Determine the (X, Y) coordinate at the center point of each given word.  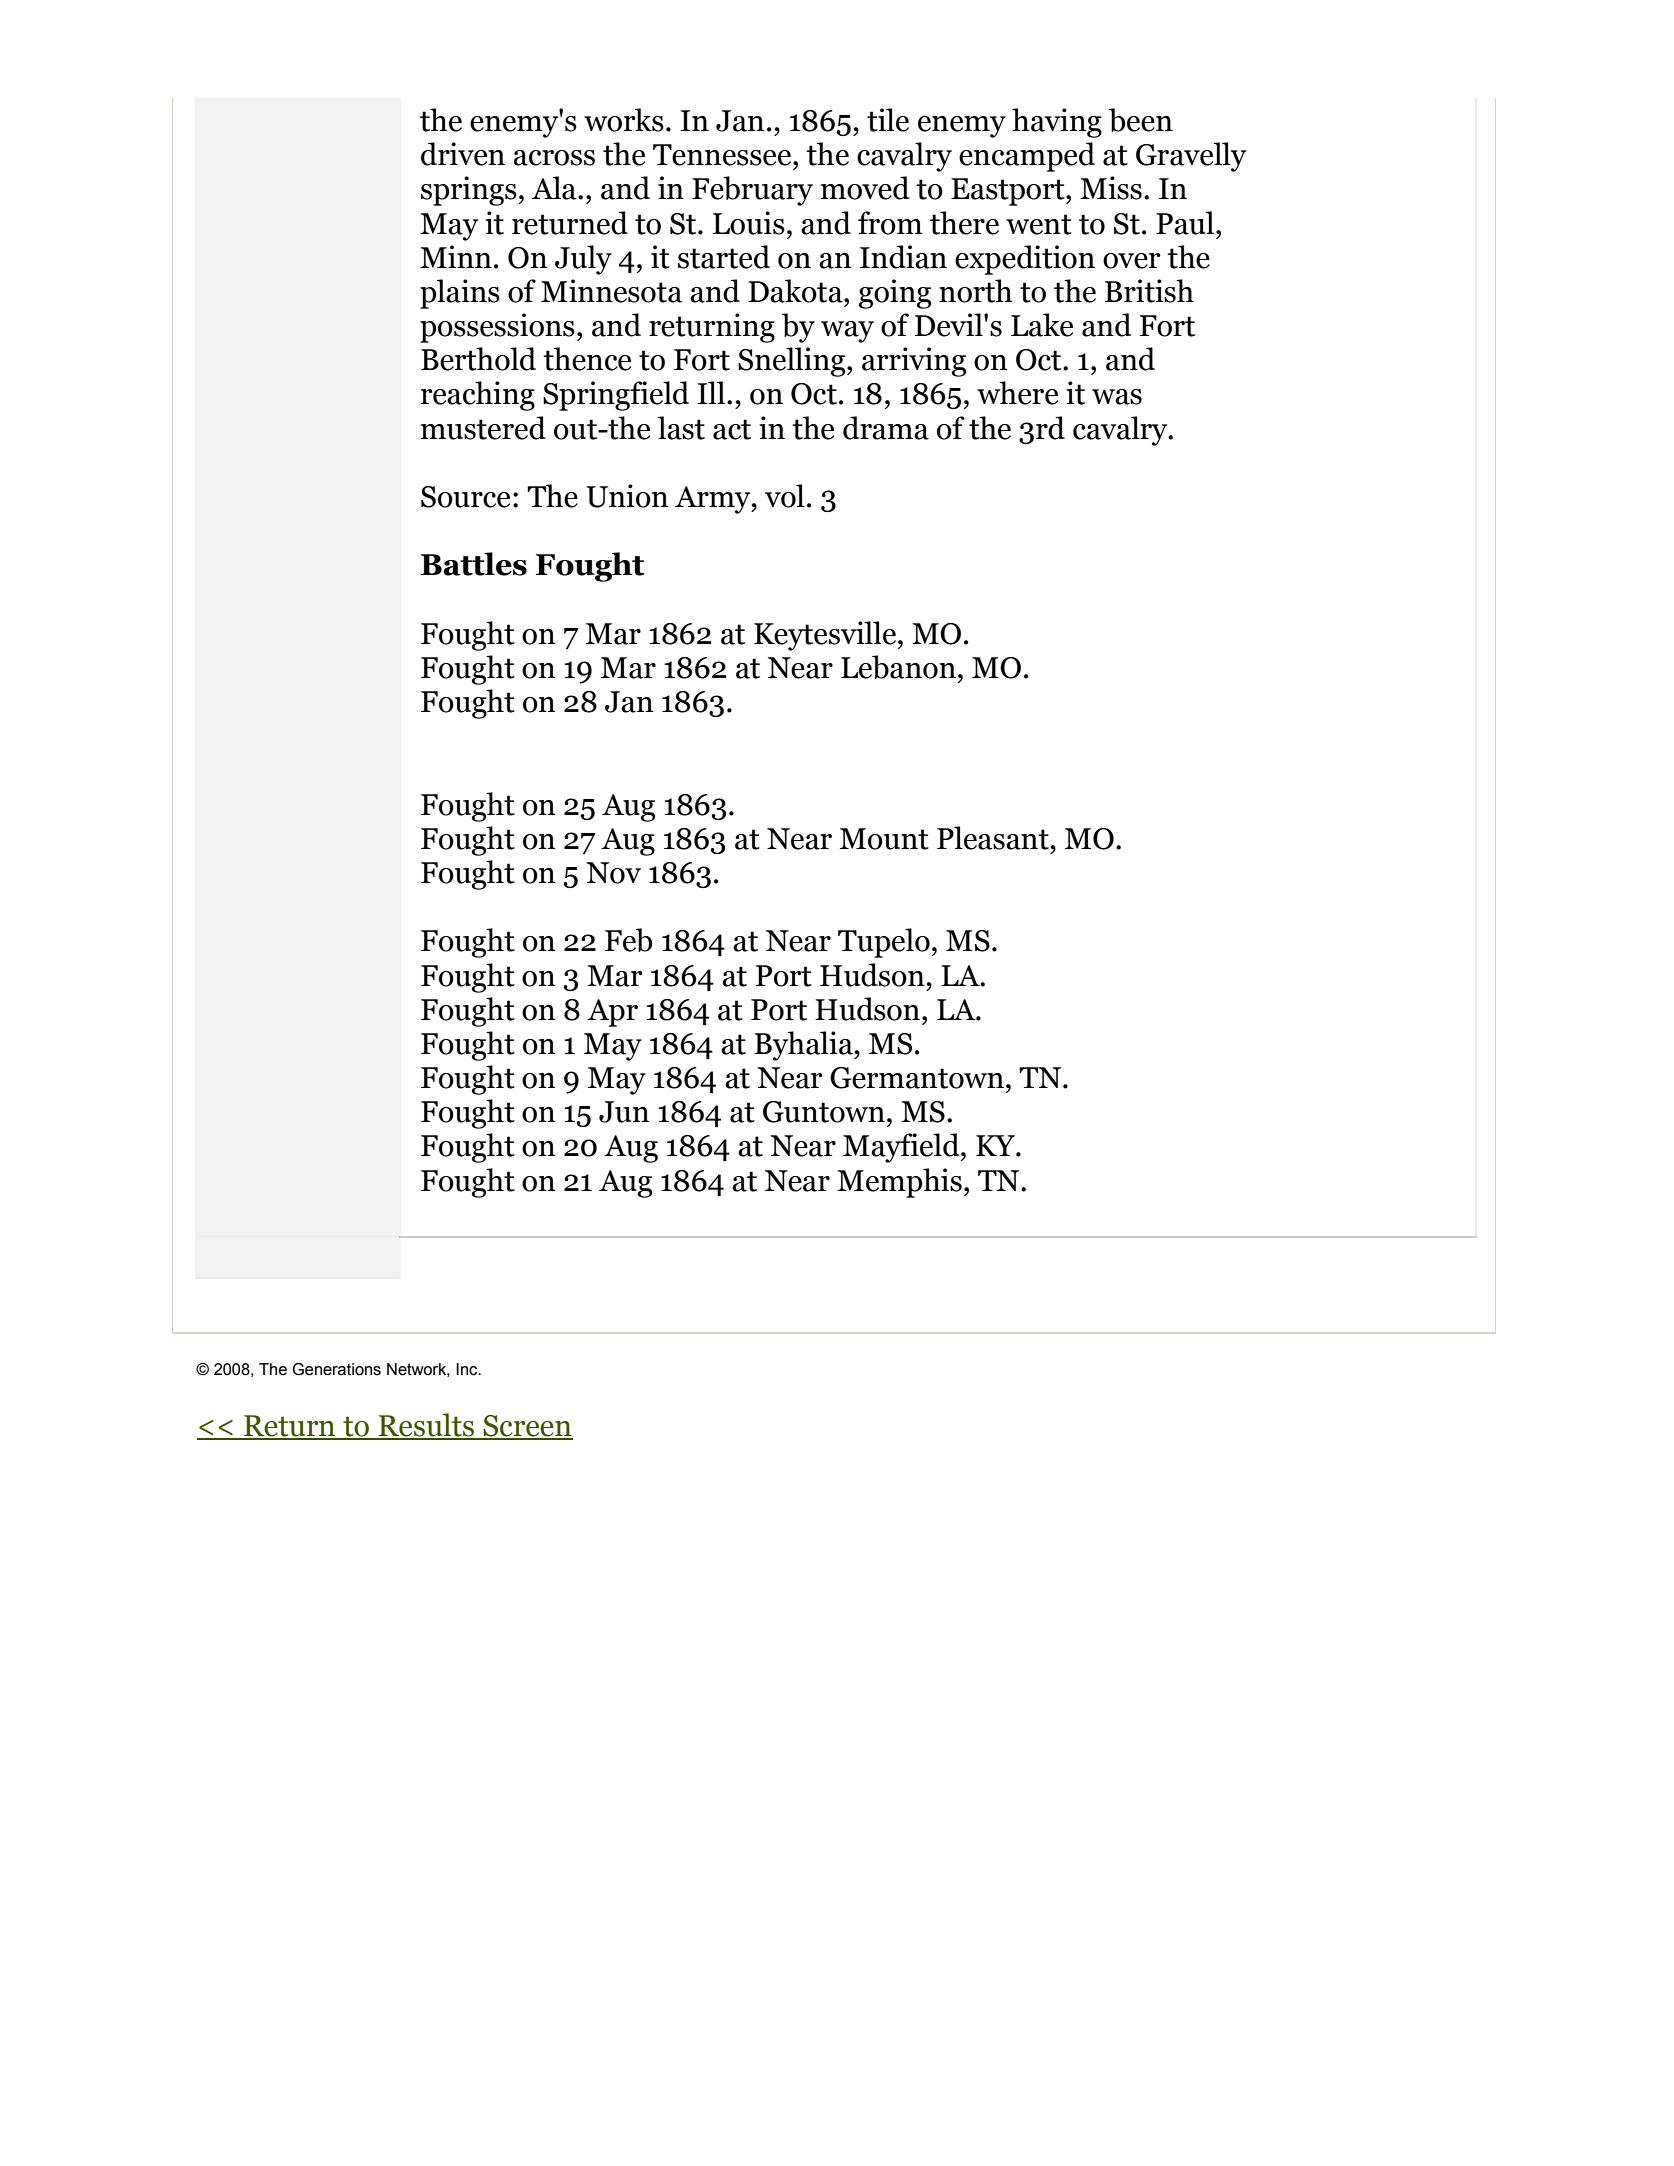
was (1117, 397)
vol (785, 496)
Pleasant (993, 838)
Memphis (899, 1183)
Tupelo (884, 943)
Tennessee (722, 155)
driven (463, 154)
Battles (474, 564)
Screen (527, 1427)
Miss (1111, 188)
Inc (468, 1369)
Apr (612, 1013)
